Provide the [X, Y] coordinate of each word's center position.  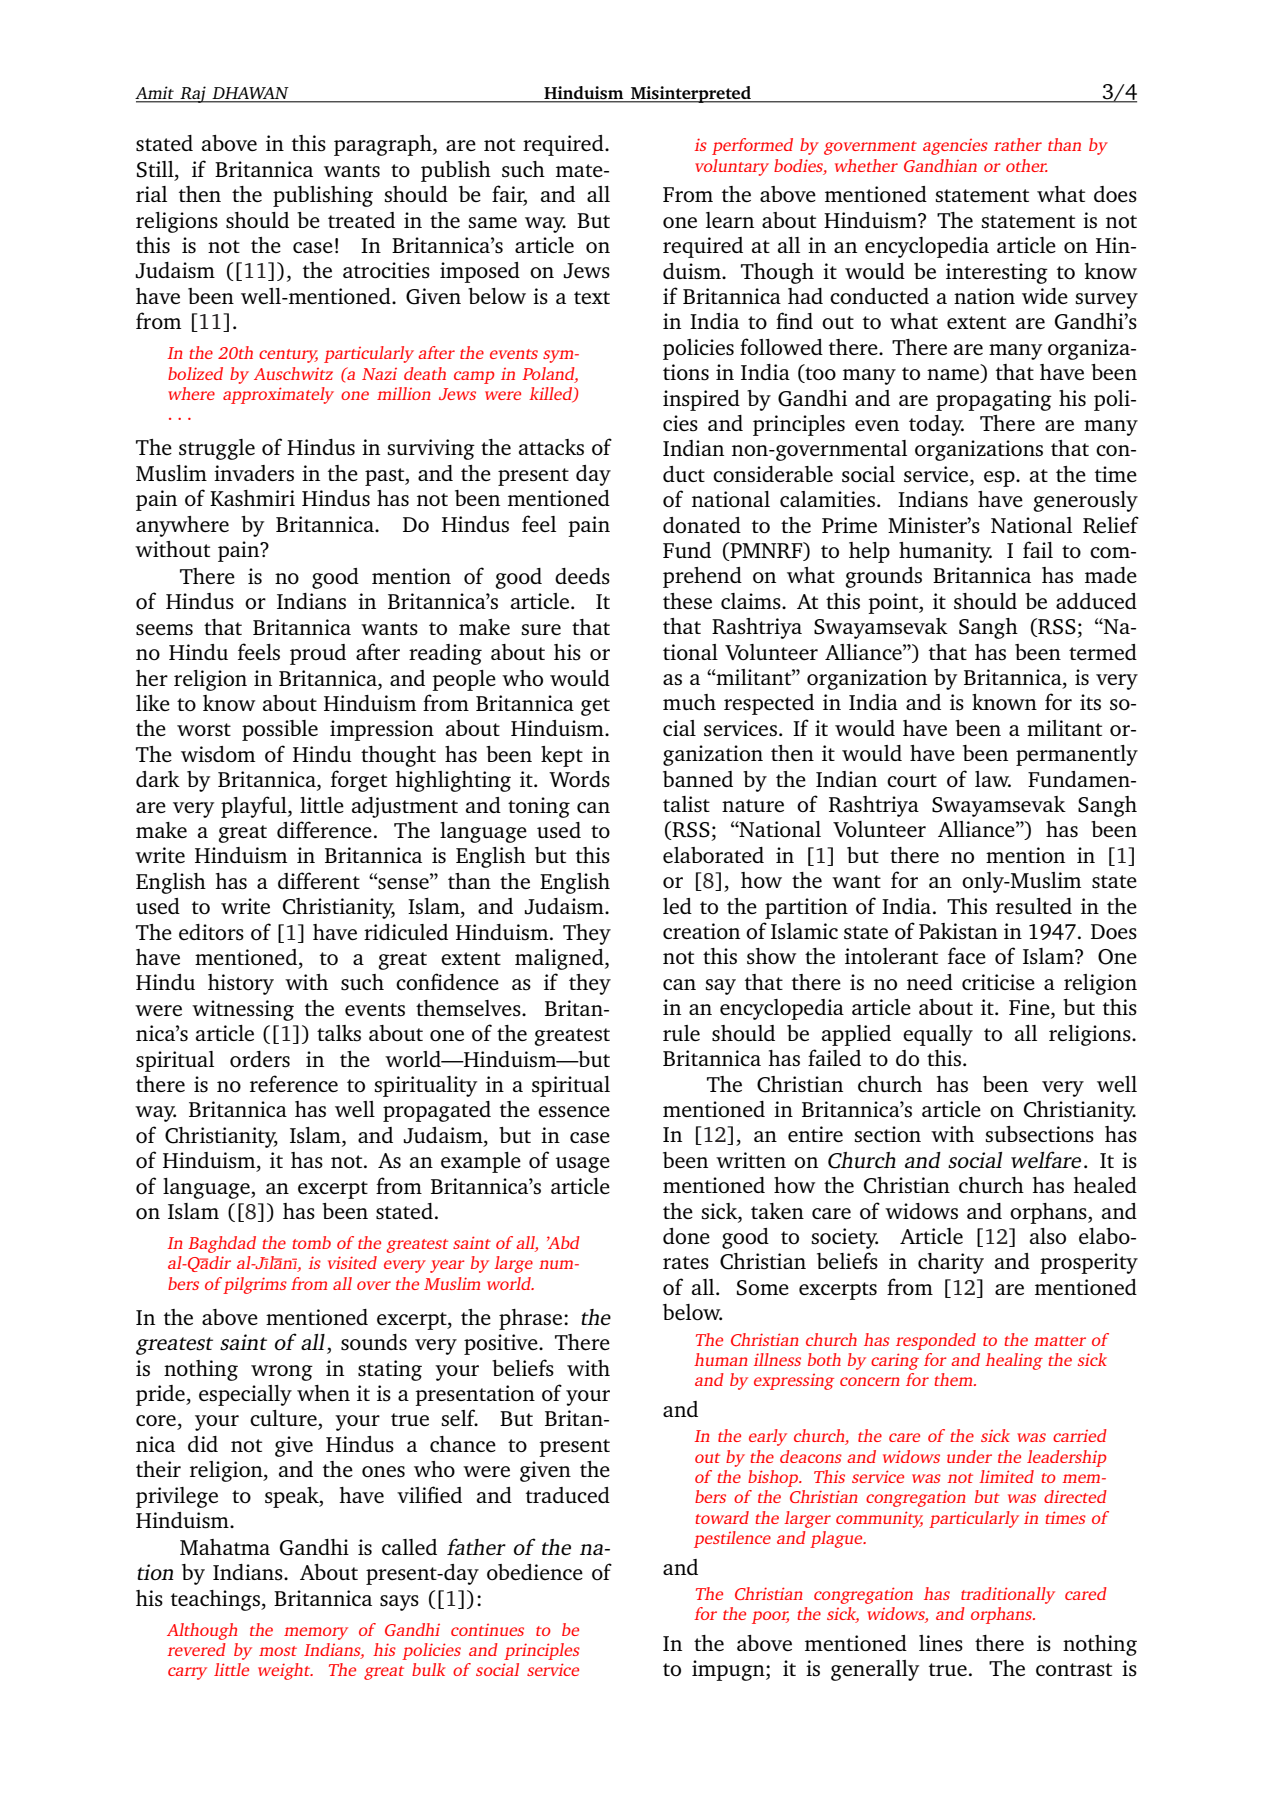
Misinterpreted [691, 94]
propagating [994, 400]
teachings [216, 1600]
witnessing [243, 1010]
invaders [254, 473]
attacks [551, 447]
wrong [282, 1373]
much [689, 702]
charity [951, 1263]
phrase [530, 1319]
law [993, 779]
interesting [997, 273]
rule [681, 1033]
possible [280, 730]
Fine [1030, 1008]
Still [156, 170]
